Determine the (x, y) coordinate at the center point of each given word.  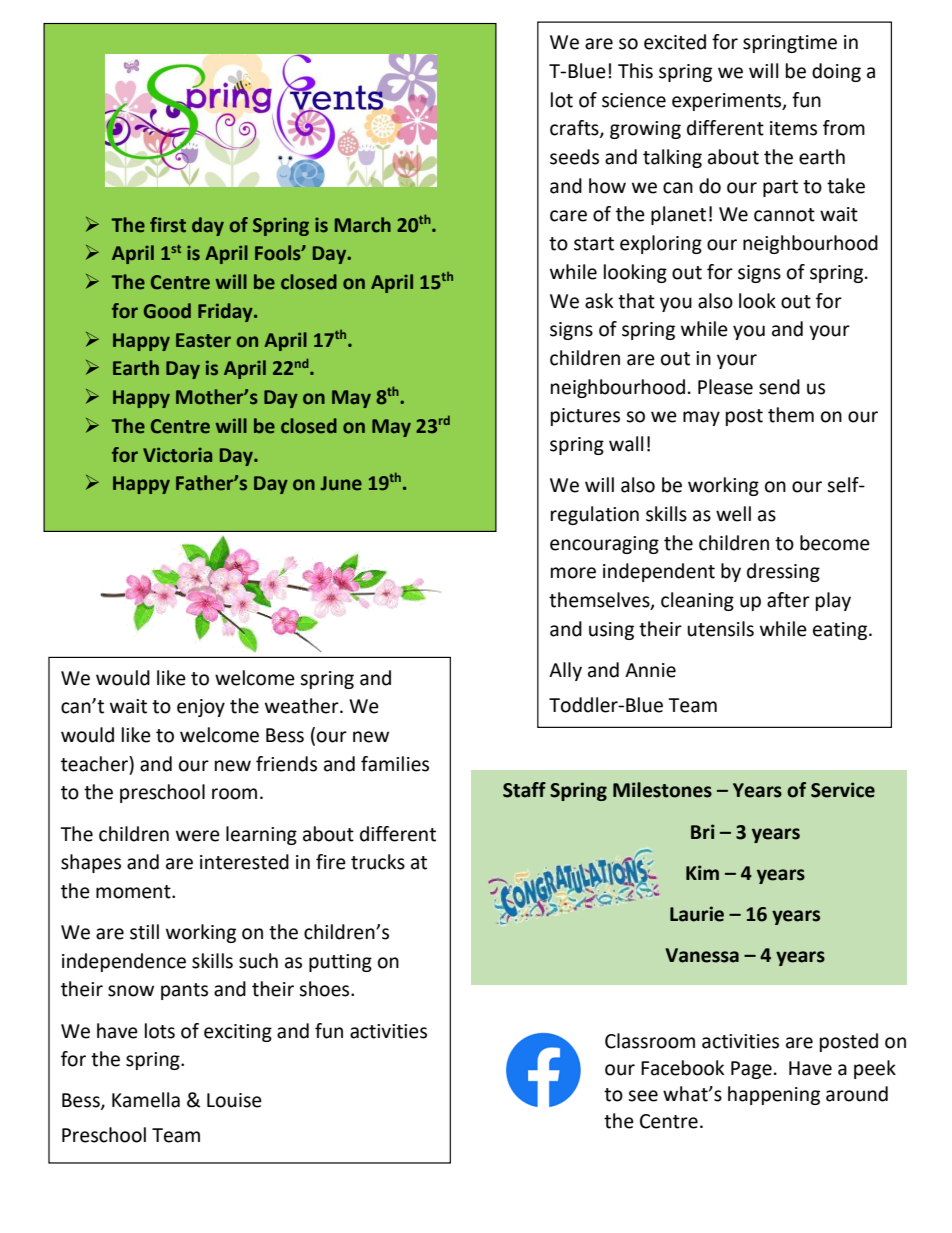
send (779, 387)
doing (836, 72)
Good (167, 311)
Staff (524, 790)
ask (599, 301)
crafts (575, 129)
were (198, 836)
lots (160, 1031)
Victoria (177, 455)
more (573, 573)
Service (843, 790)
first (168, 225)
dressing (783, 572)
